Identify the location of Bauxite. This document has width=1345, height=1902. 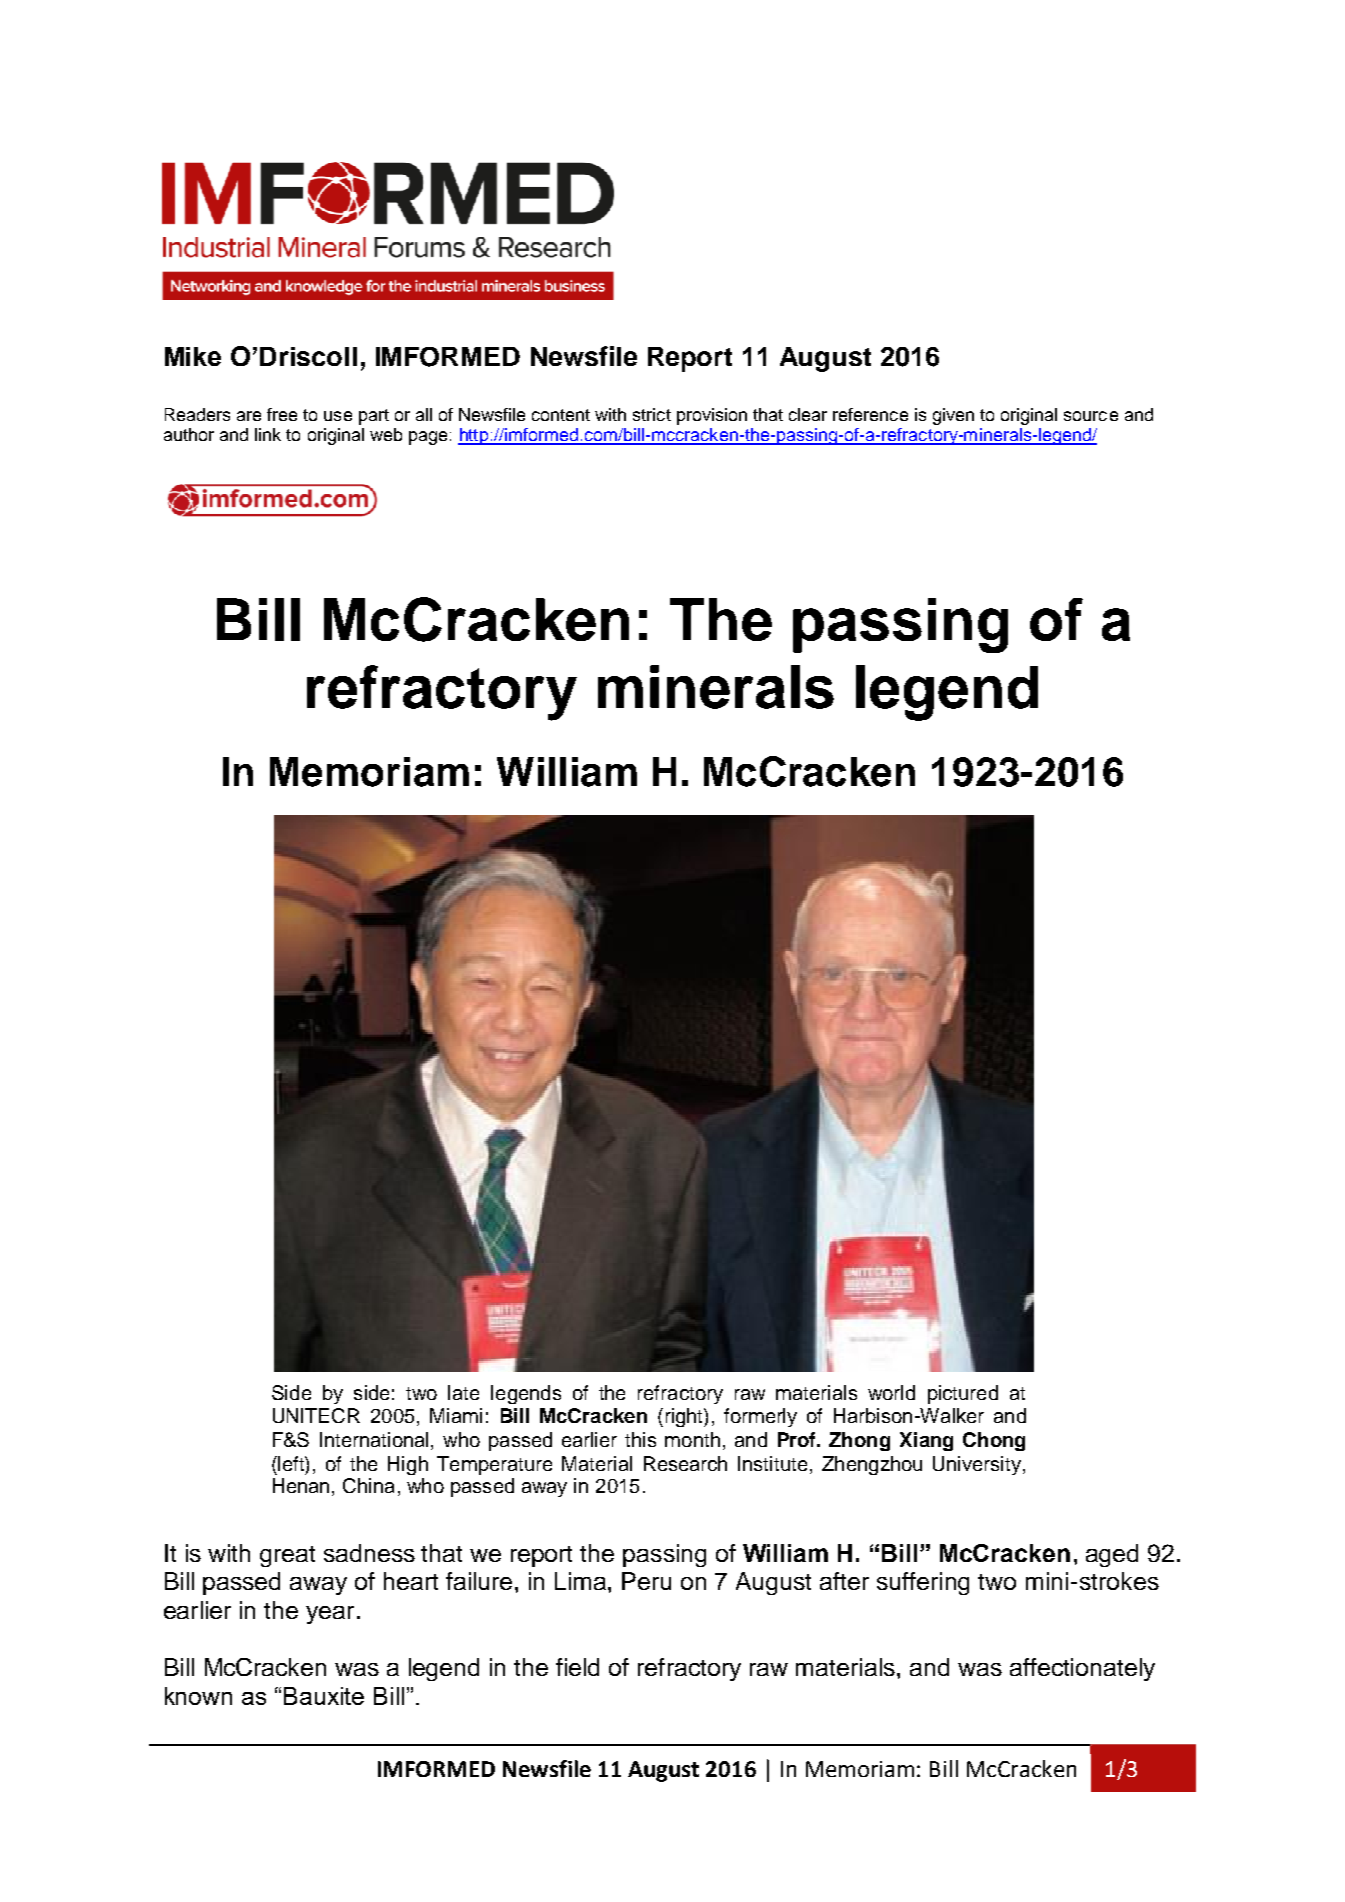
(324, 1696).
